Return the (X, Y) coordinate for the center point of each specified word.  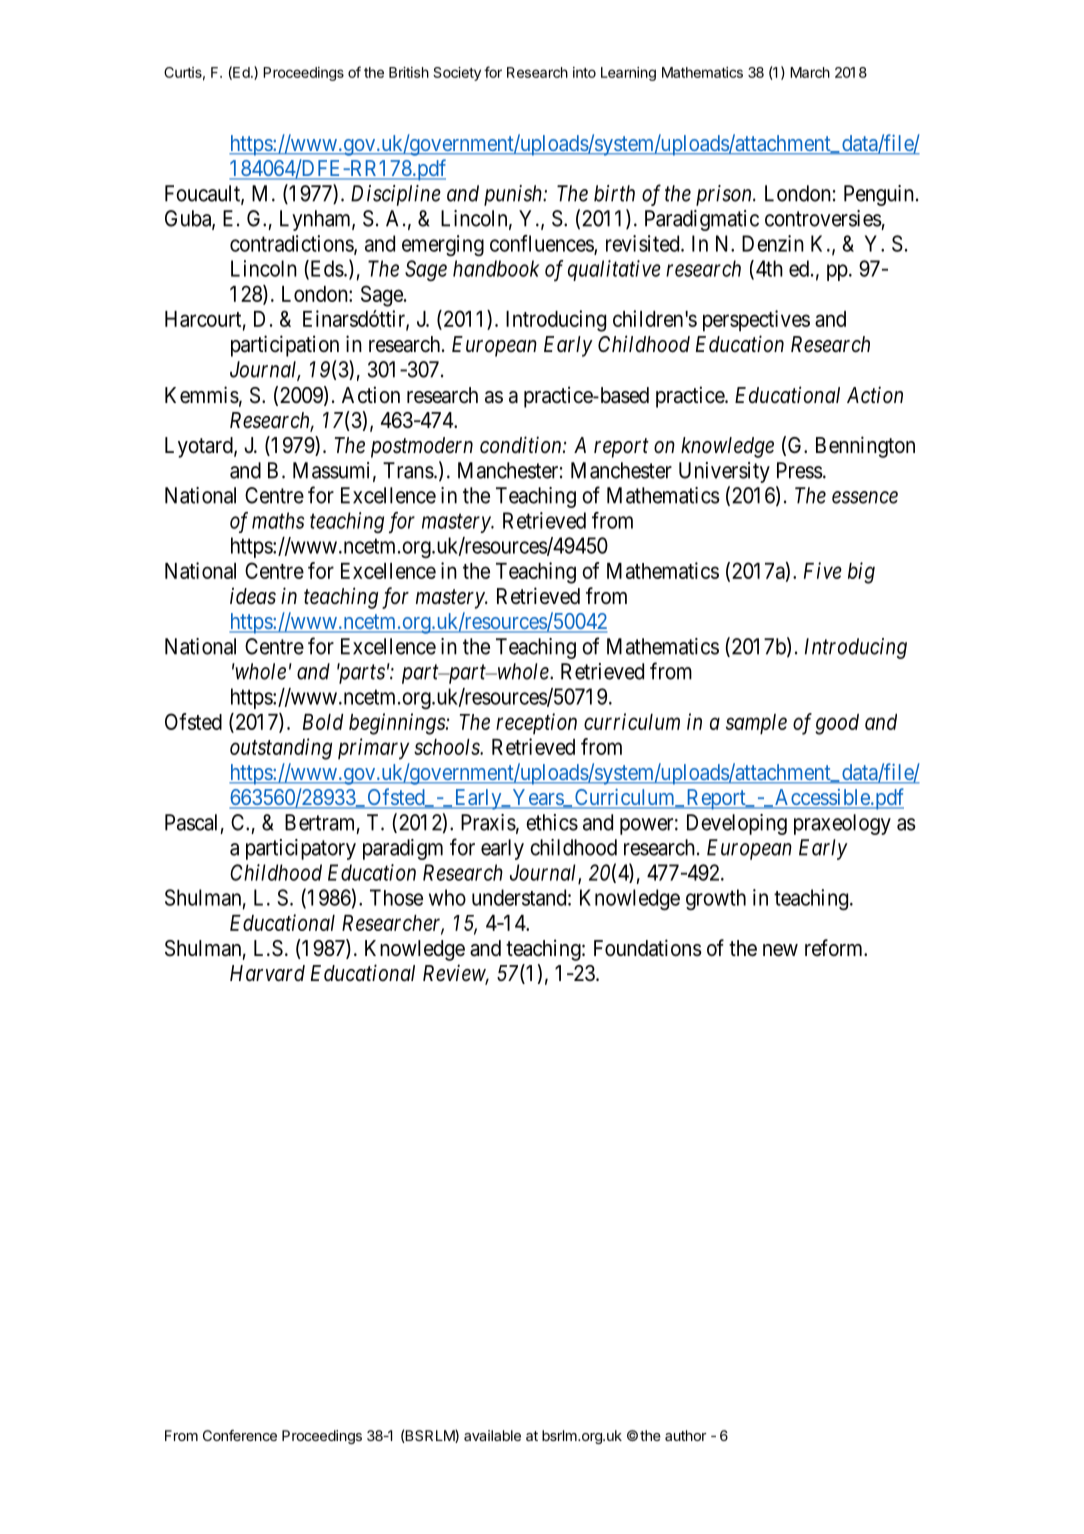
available (492, 1435)
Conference (240, 1435)
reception (536, 723)
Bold (323, 722)
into (584, 72)
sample (756, 724)
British (409, 72)
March (810, 72)
